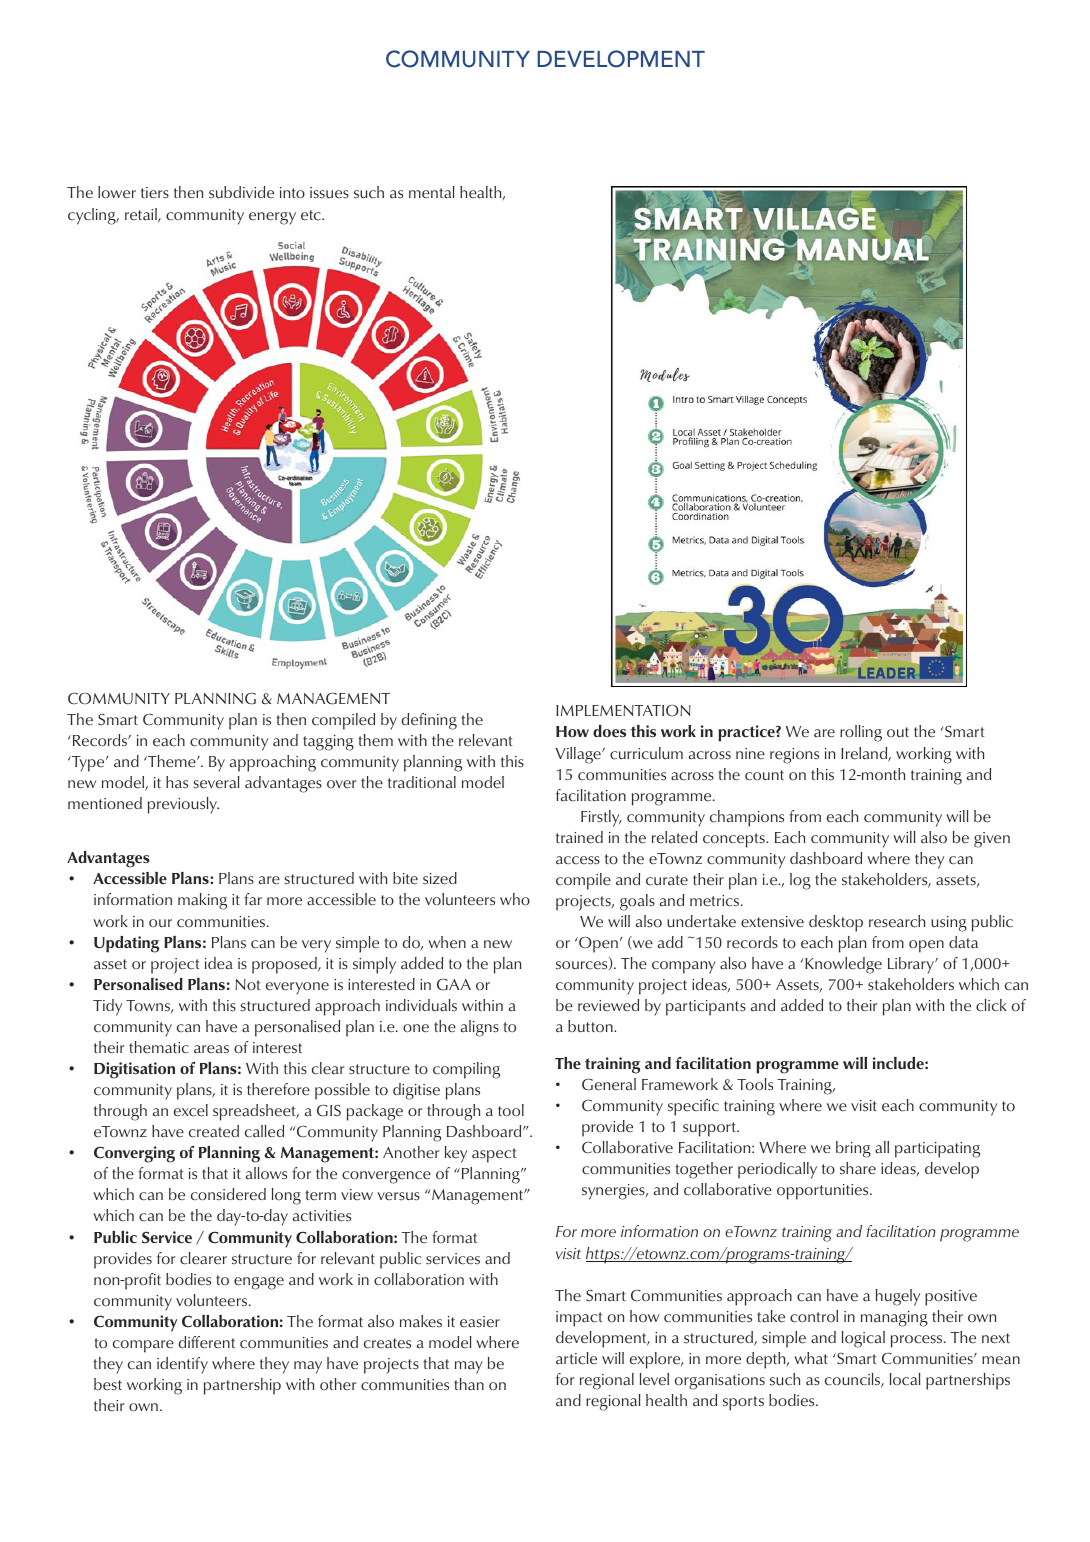 The height and width of the page is (1542, 1090). I want to click on out, so click(898, 732).
